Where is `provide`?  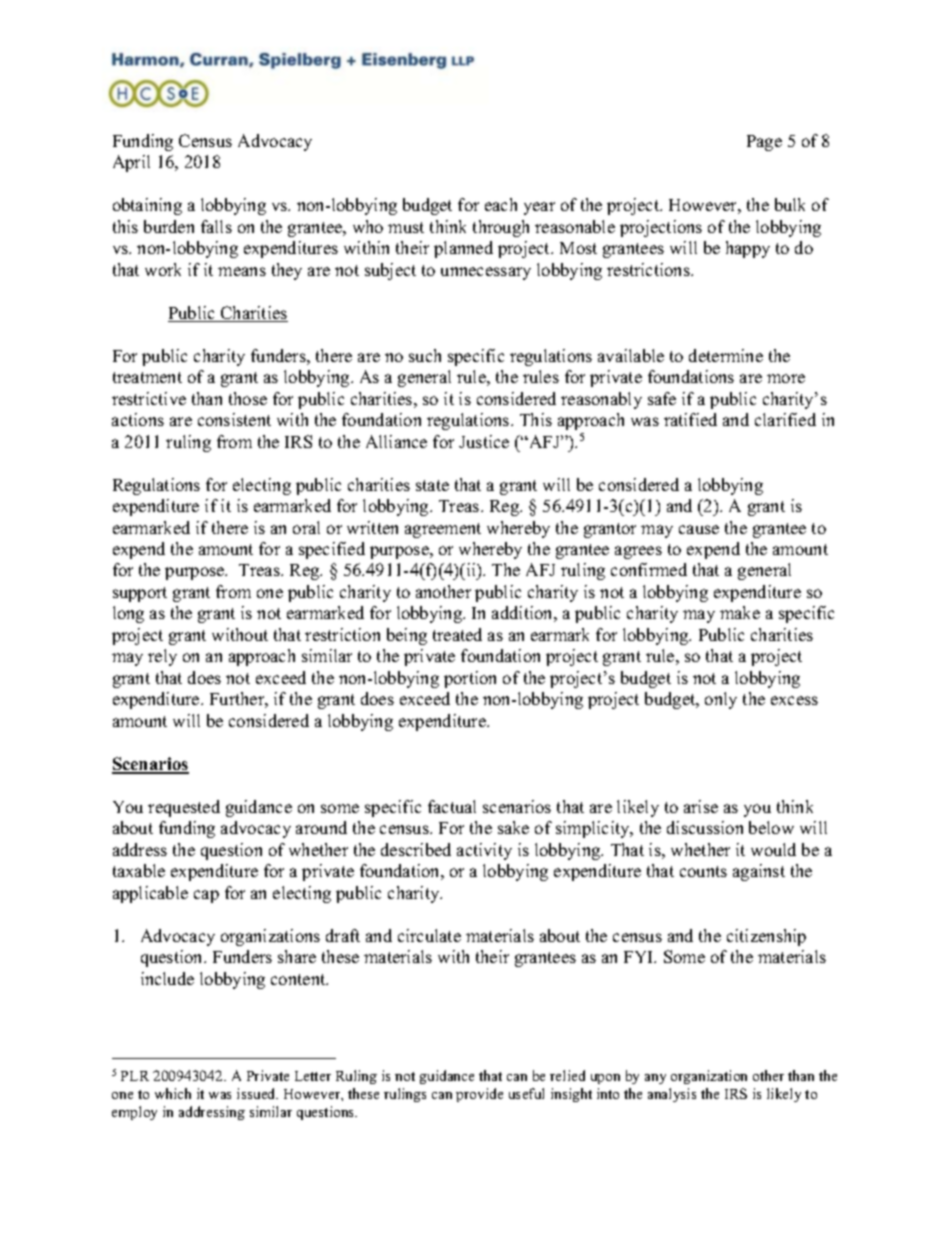 provide is located at coordinates (479, 1095).
